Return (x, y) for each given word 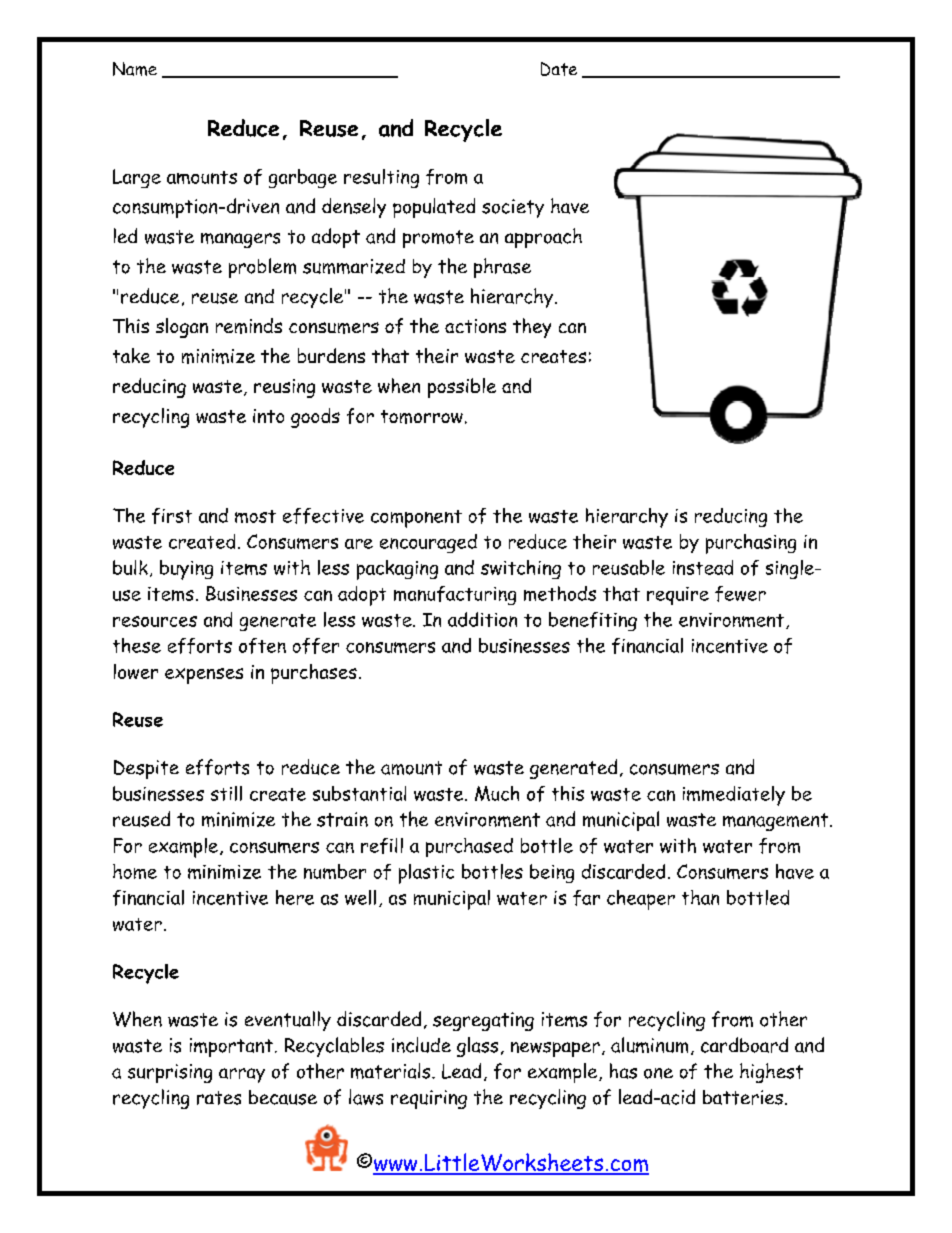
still (226, 793)
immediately (734, 796)
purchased (469, 847)
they (532, 328)
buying (186, 570)
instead (703, 567)
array (242, 1075)
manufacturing (455, 595)
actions (475, 326)
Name (135, 69)
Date (559, 69)
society (513, 208)
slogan (182, 328)
